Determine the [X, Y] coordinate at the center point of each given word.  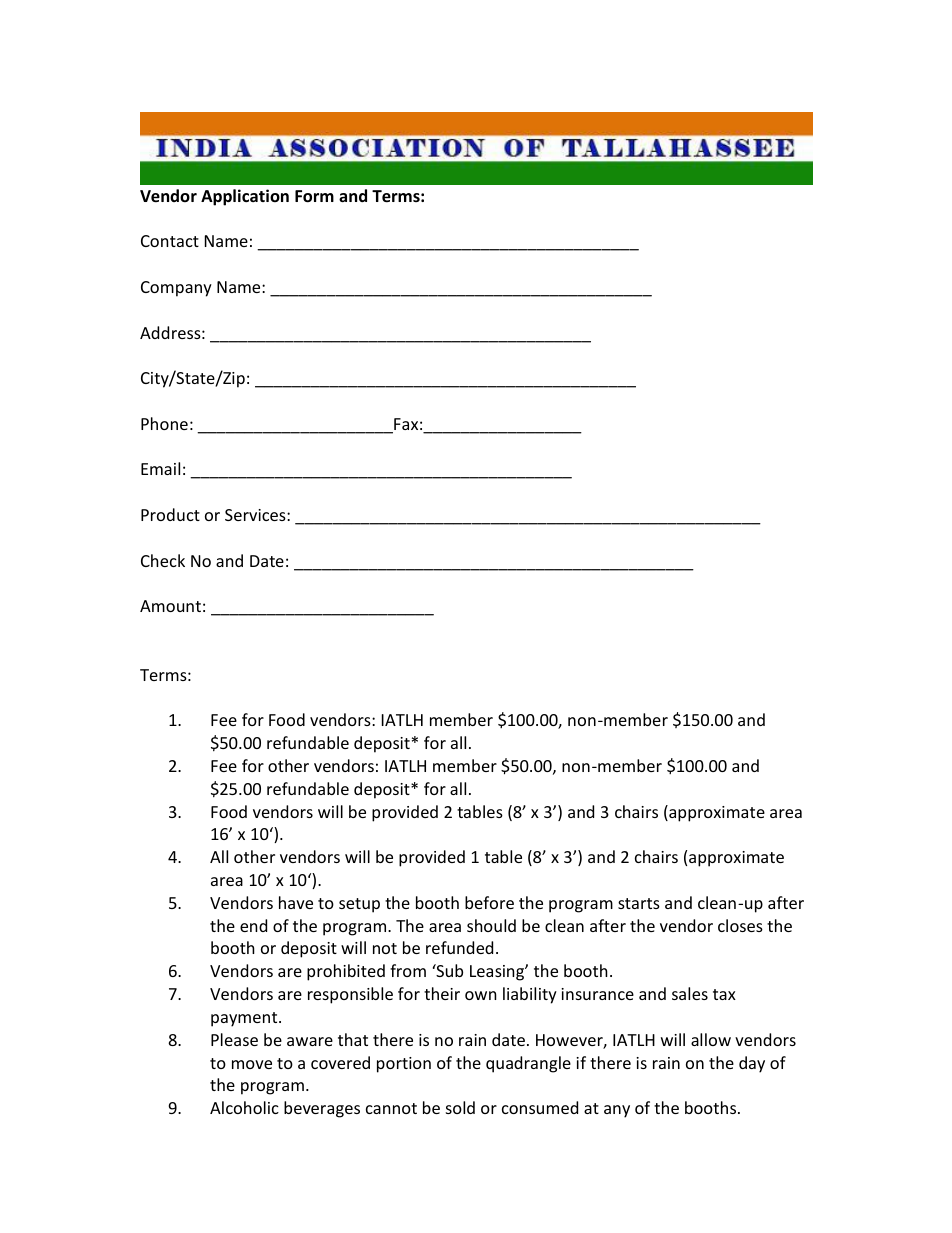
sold [460, 1107]
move [252, 1064]
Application [245, 197]
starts [639, 903]
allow [711, 1039]
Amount [170, 606]
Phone [164, 423]
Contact [170, 241]
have [296, 902]
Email [160, 468]
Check [163, 560]
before [489, 902]
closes [740, 925]
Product [170, 514]
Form [314, 196]
